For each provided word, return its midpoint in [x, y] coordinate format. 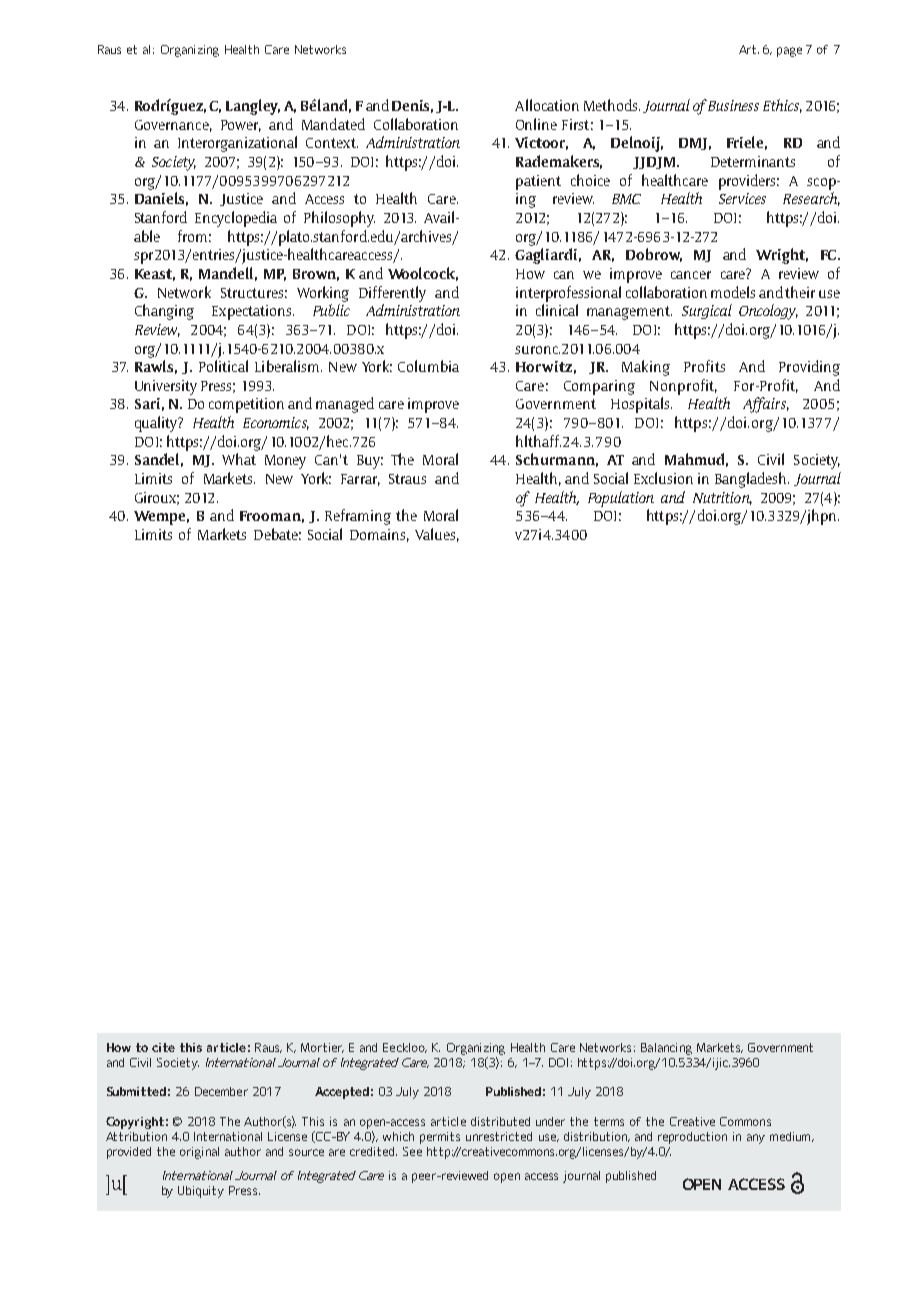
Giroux [157, 498]
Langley [253, 107]
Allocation [547, 105]
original [199, 1153]
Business [732, 105]
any [756, 1139]
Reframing [358, 517]
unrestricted [499, 1136]
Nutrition [722, 498]
